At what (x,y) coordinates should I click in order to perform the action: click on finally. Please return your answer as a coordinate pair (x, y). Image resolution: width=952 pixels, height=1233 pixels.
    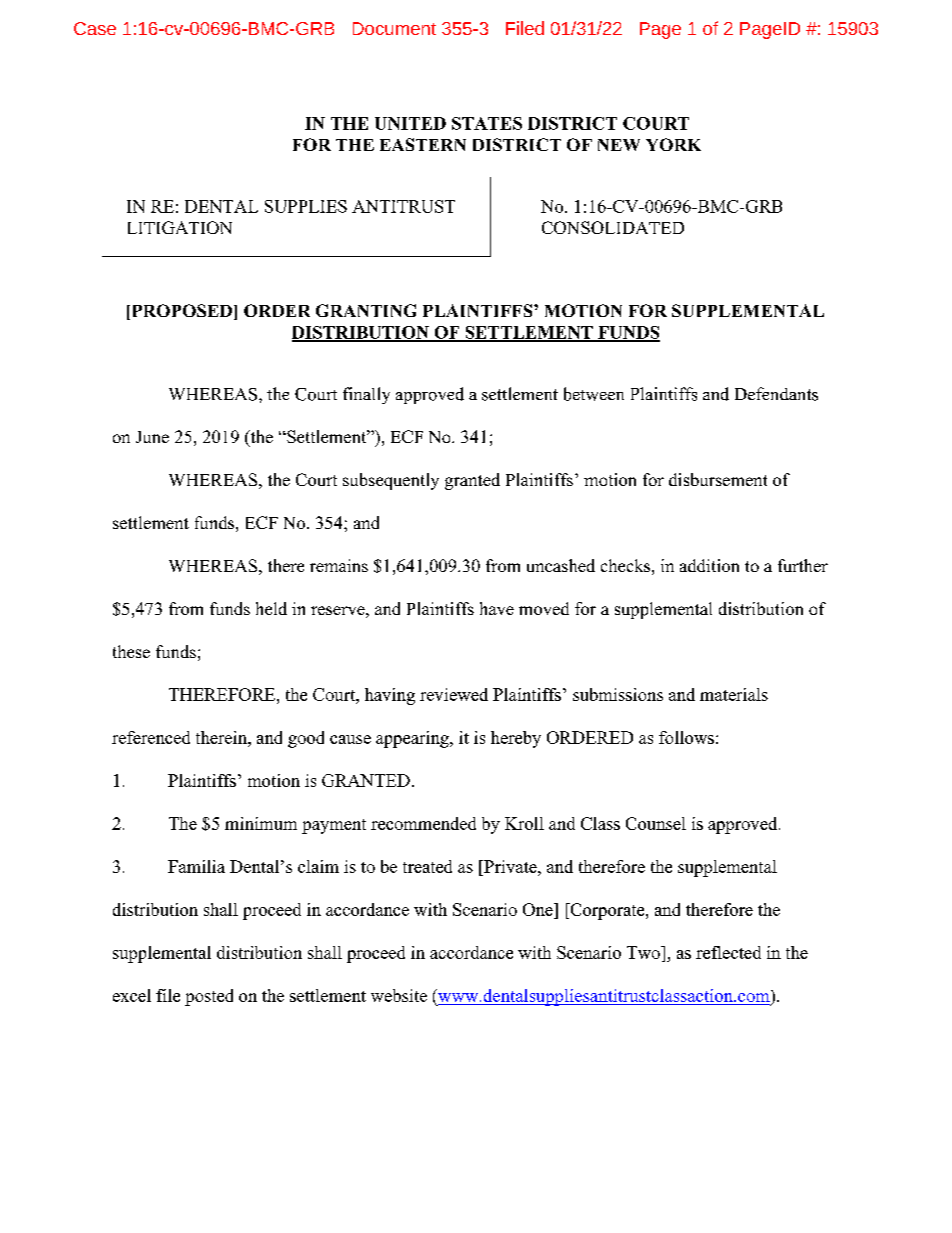
    Looking at the image, I should click on (366, 395).
